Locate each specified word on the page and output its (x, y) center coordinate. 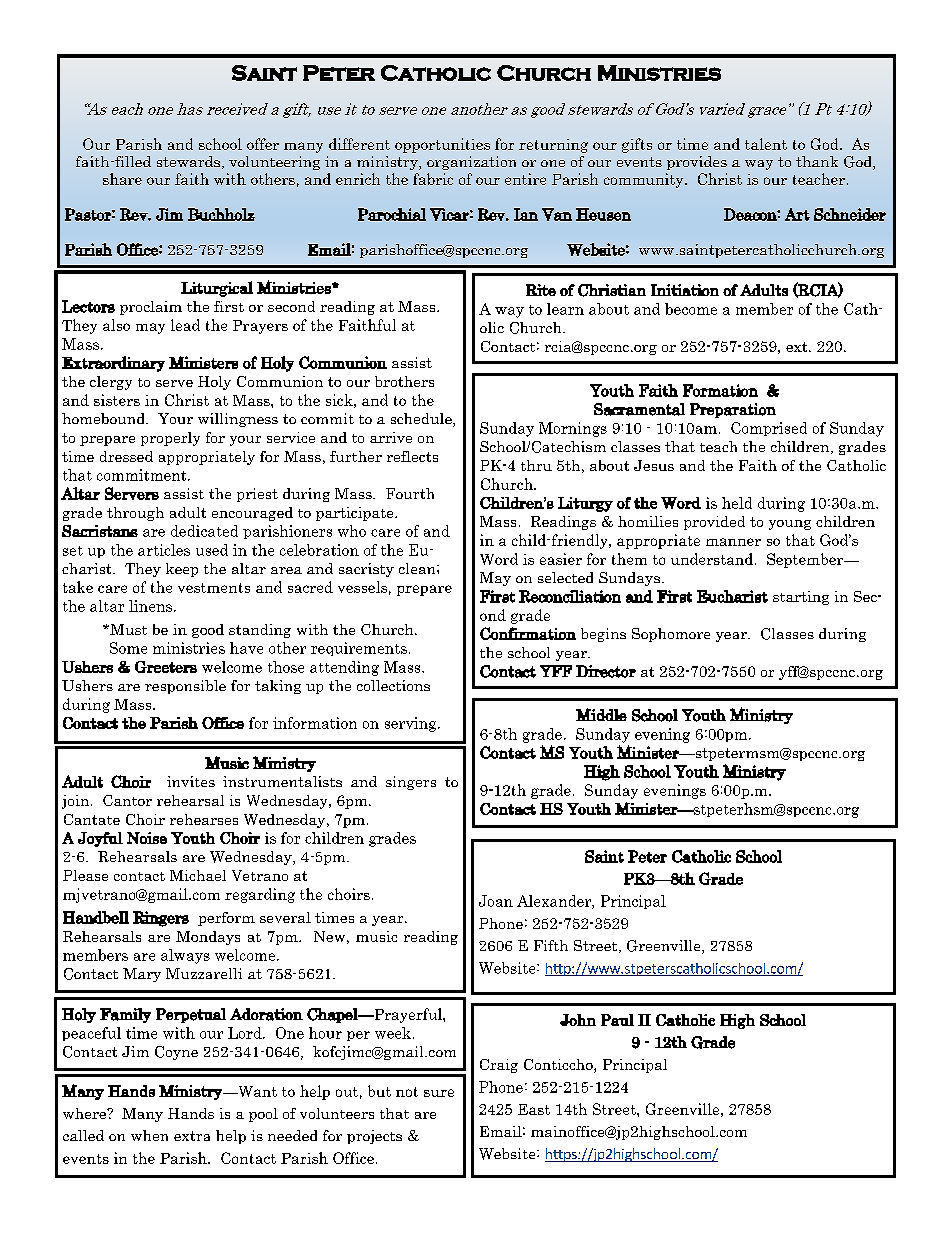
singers (411, 783)
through (135, 514)
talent (766, 144)
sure (439, 1093)
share (122, 179)
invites (191, 781)
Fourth (410, 493)
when (149, 1135)
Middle (601, 714)
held (737, 503)
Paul (617, 1020)
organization (471, 163)
